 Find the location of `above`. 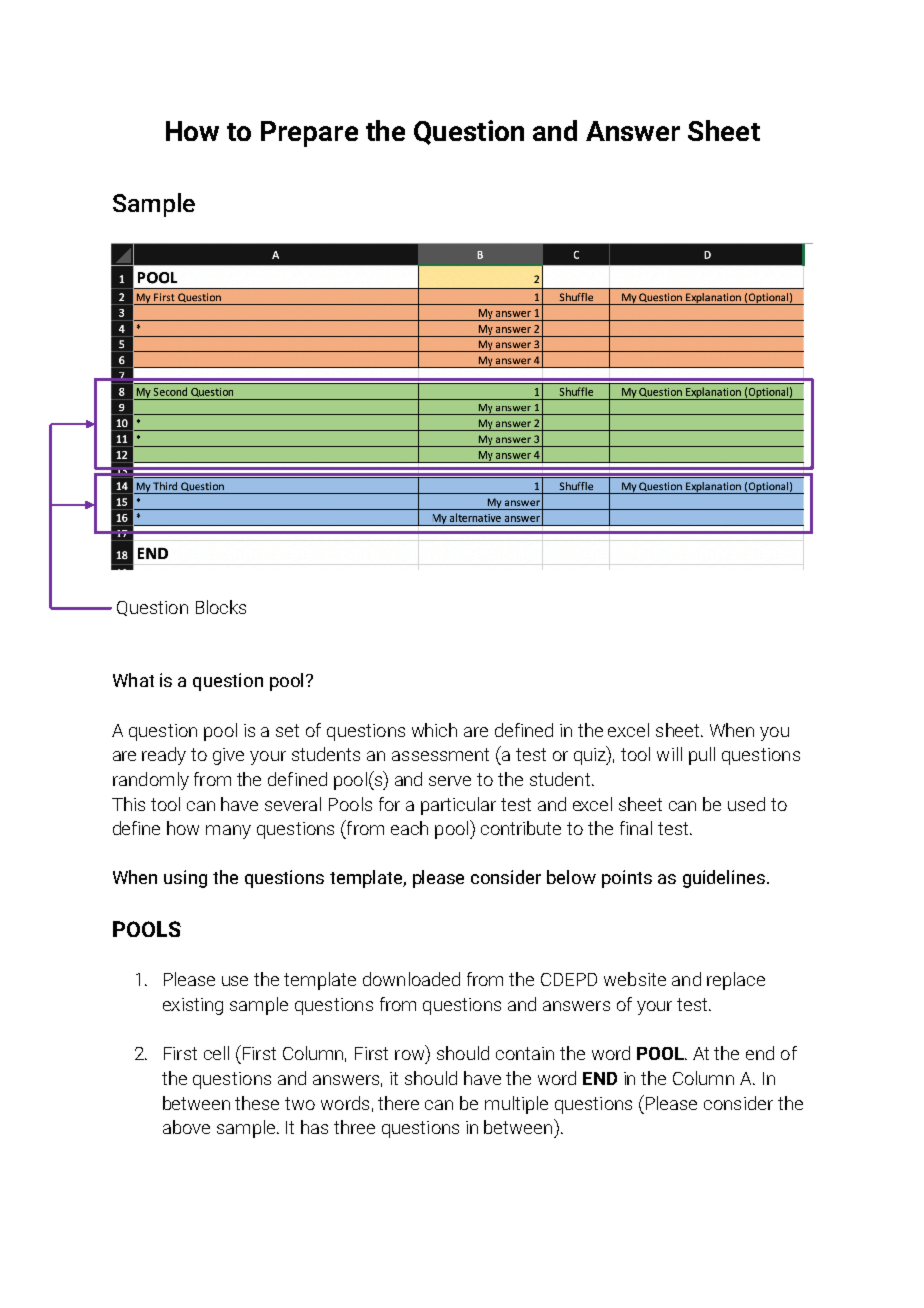

above is located at coordinates (186, 1127).
